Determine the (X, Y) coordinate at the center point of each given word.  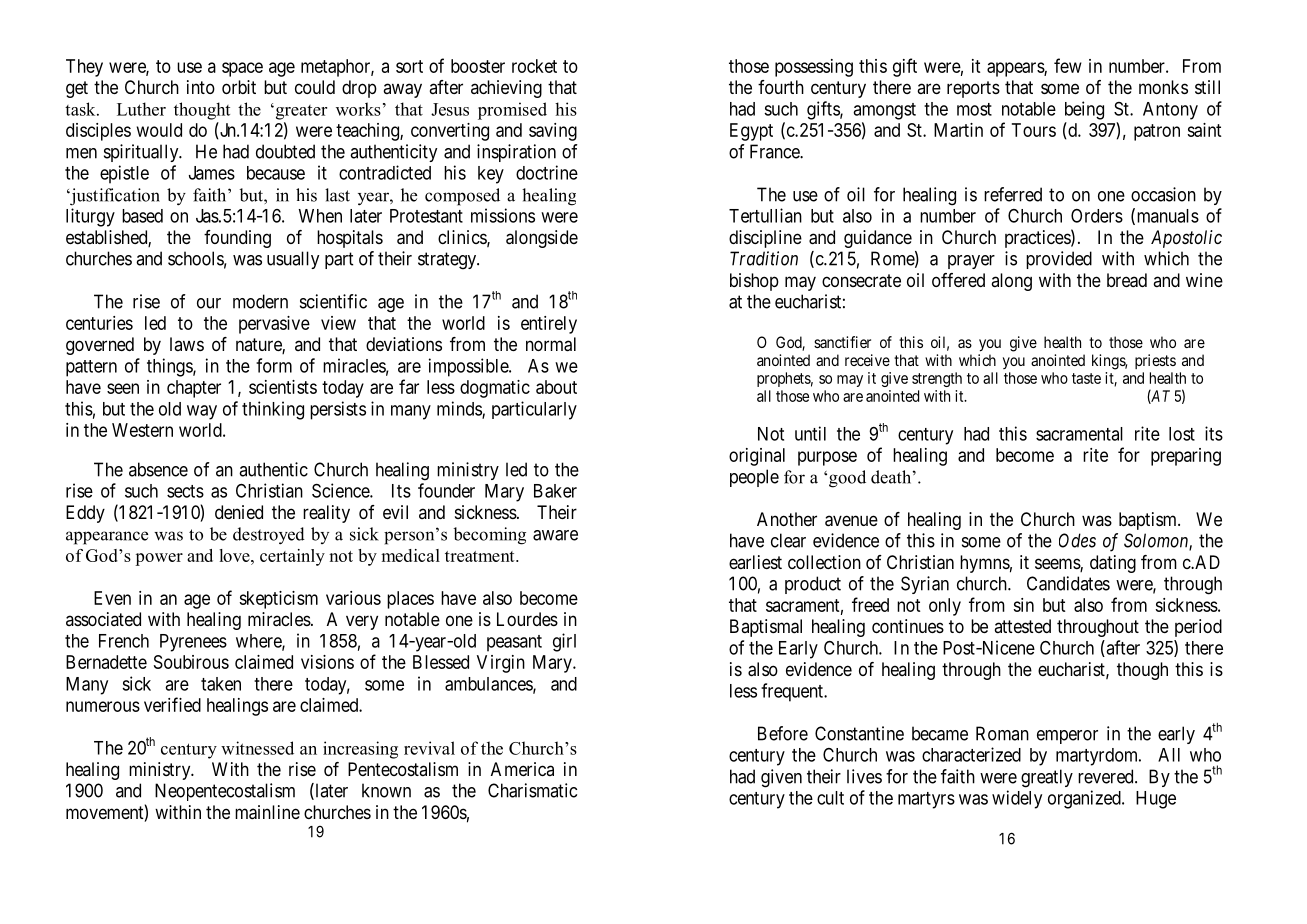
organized (1085, 799)
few (1068, 65)
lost (1182, 434)
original (757, 457)
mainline (267, 812)
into (201, 87)
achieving (506, 89)
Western (142, 430)
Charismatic (532, 790)
